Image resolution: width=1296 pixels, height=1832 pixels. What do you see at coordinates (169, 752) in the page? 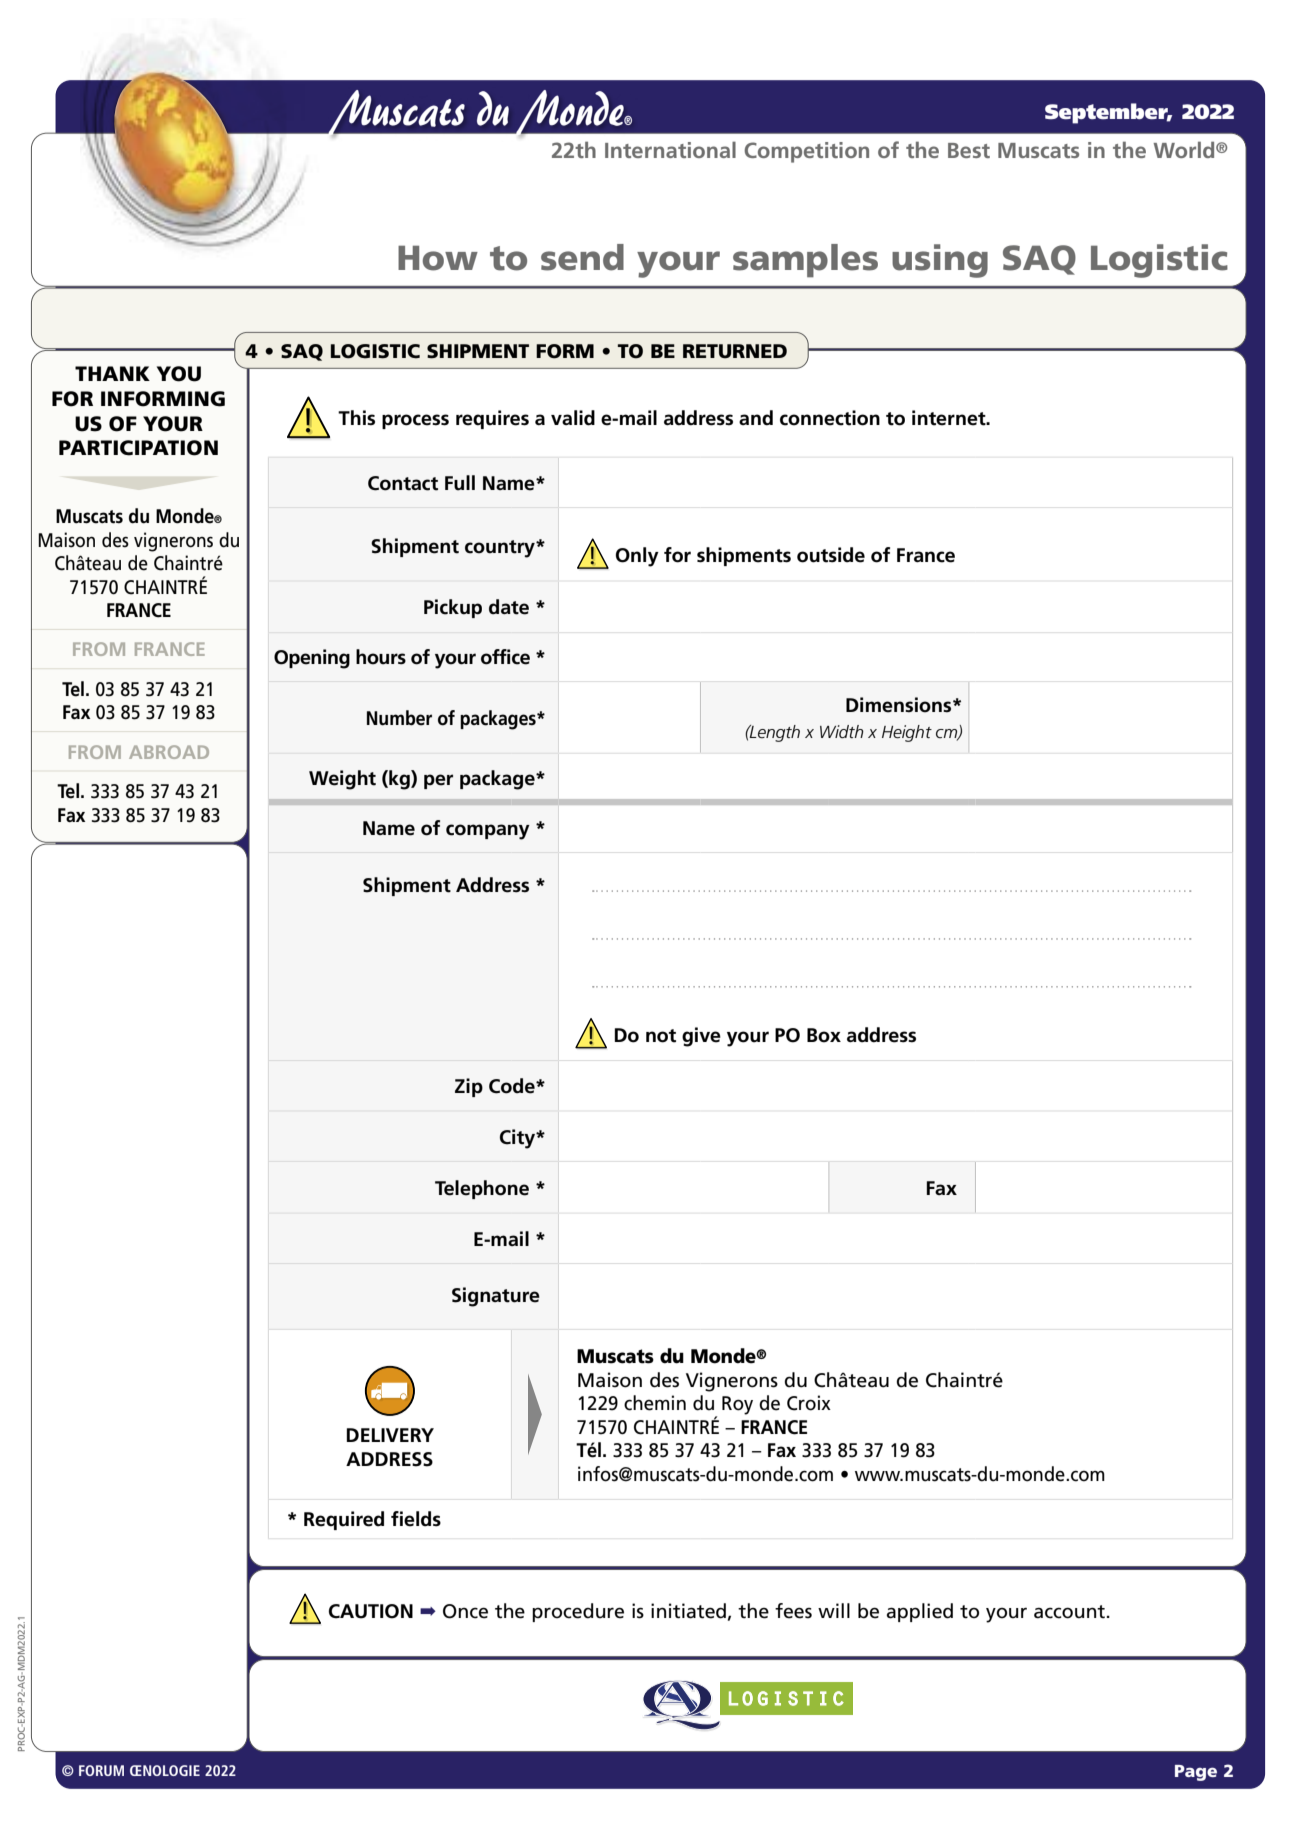
I see `ABROAD` at bounding box center [169, 752].
